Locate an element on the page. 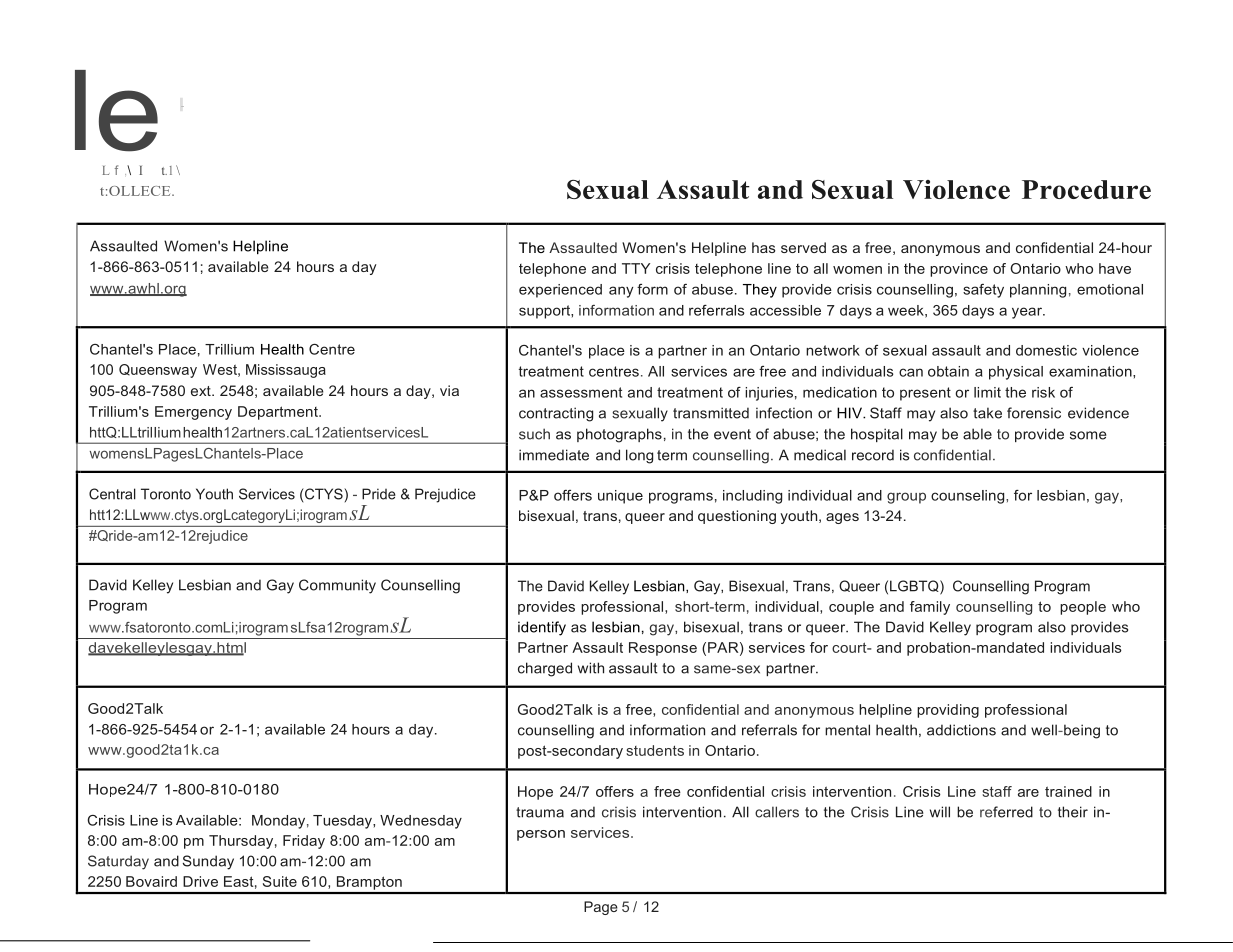 The width and height of the document is (1233, 952). referred is located at coordinates (1006, 812).
